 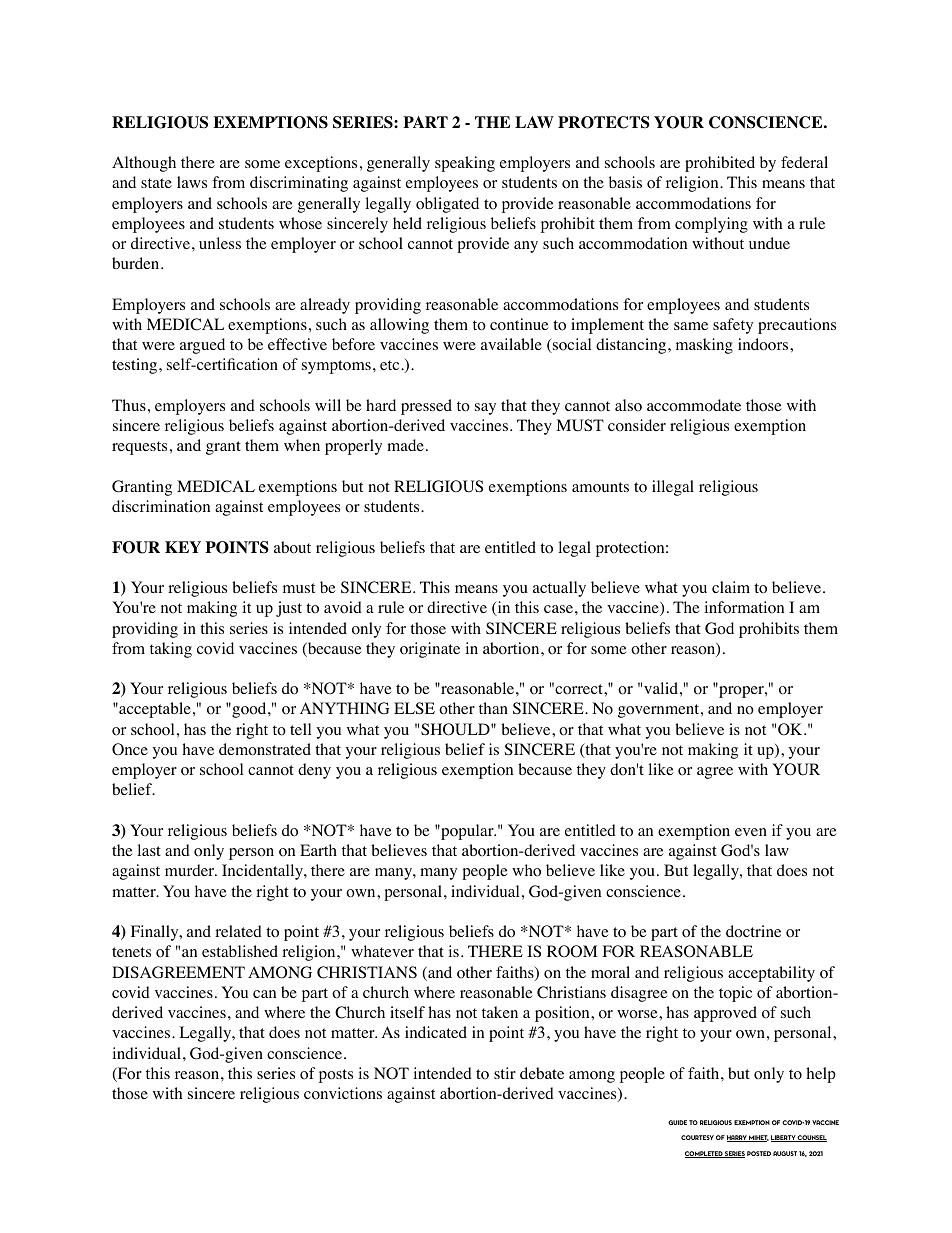 What do you see at coordinates (804, 162) in the screenshot?
I see `federal` at bounding box center [804, 162].
